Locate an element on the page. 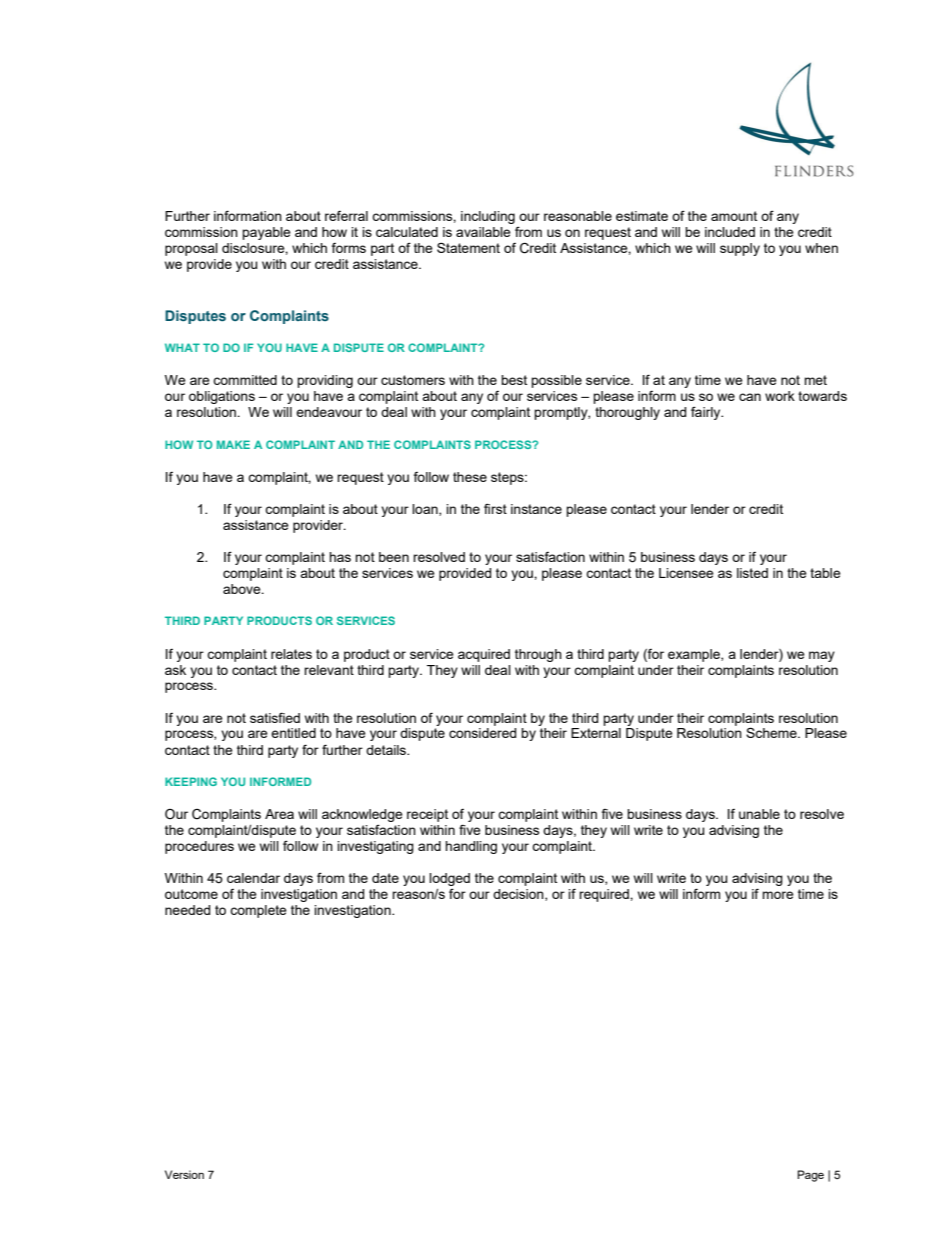  payable is located at coordinates (266, 233).
